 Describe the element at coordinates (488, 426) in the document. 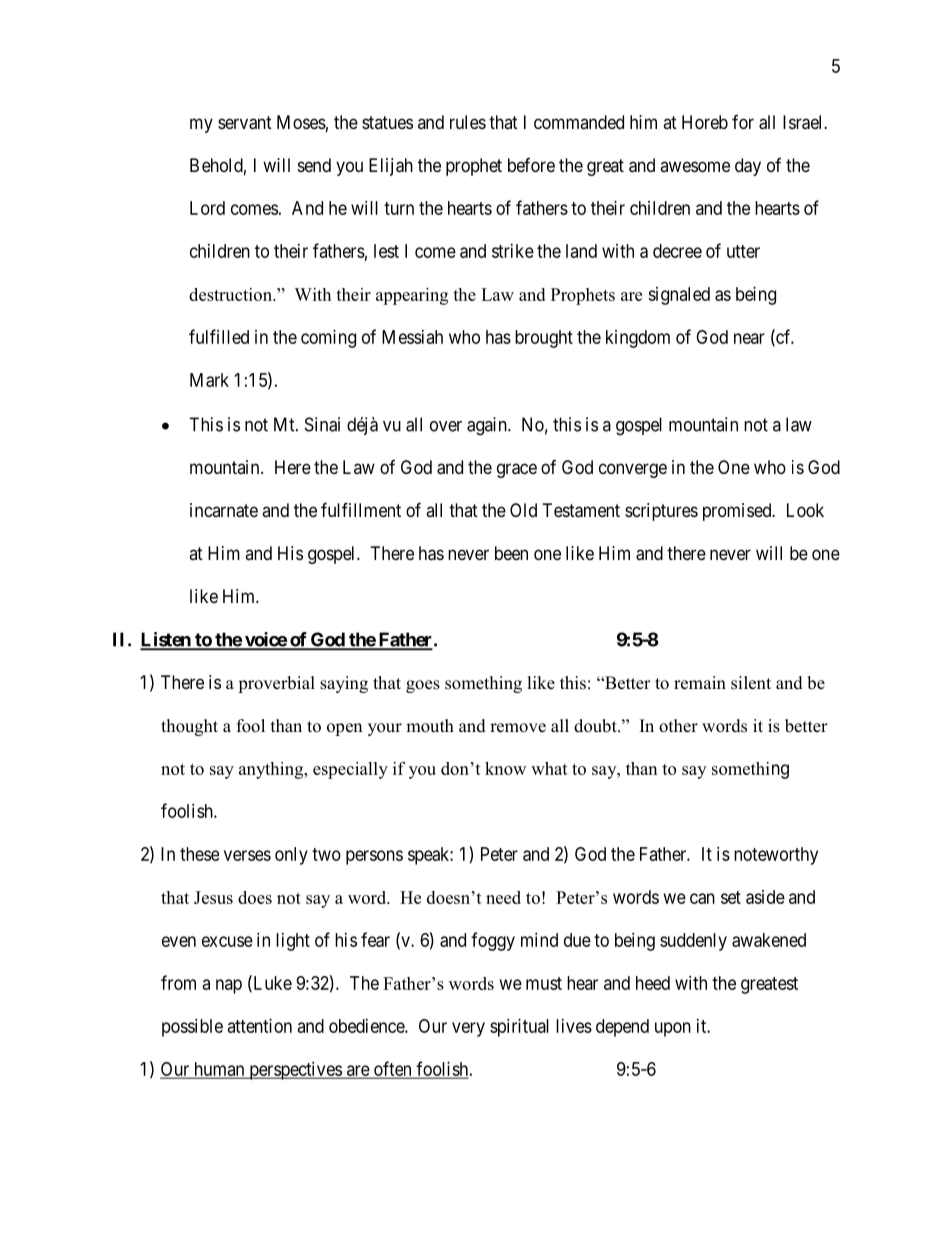

I see `again` at that location.
